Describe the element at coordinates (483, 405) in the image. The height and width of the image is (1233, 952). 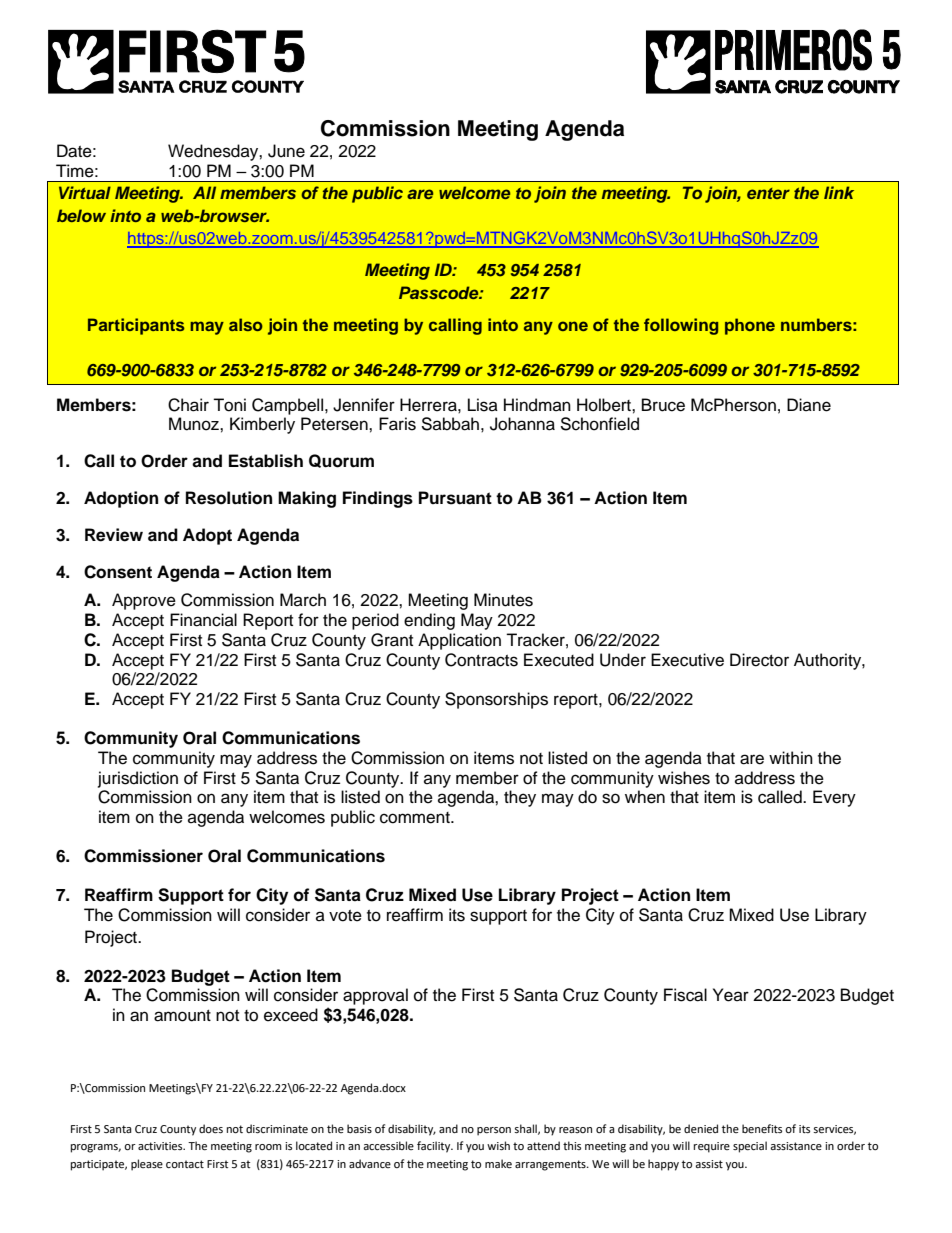
I see `Lisa` at that location.
